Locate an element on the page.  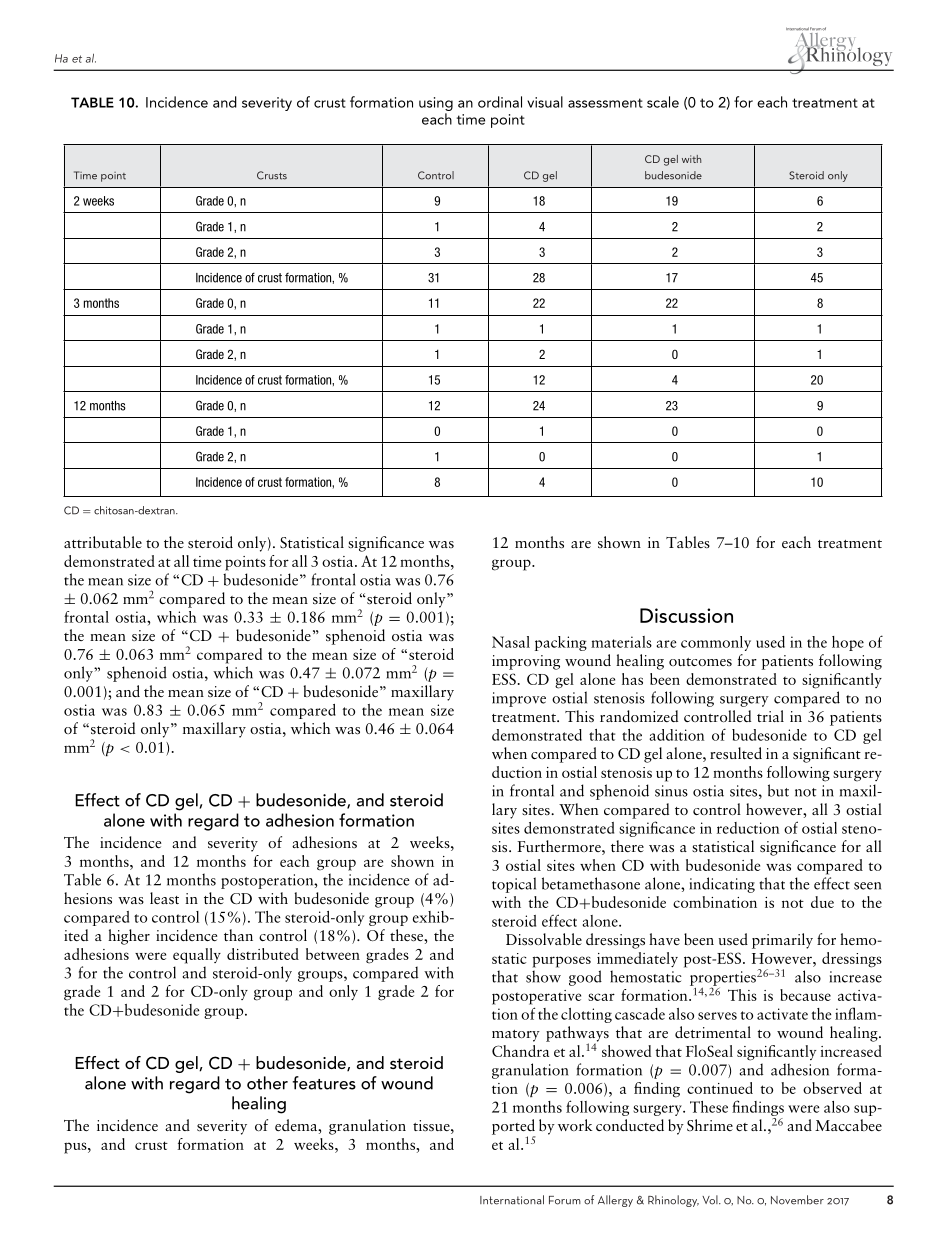
least is located at coordinates (164, 898).
